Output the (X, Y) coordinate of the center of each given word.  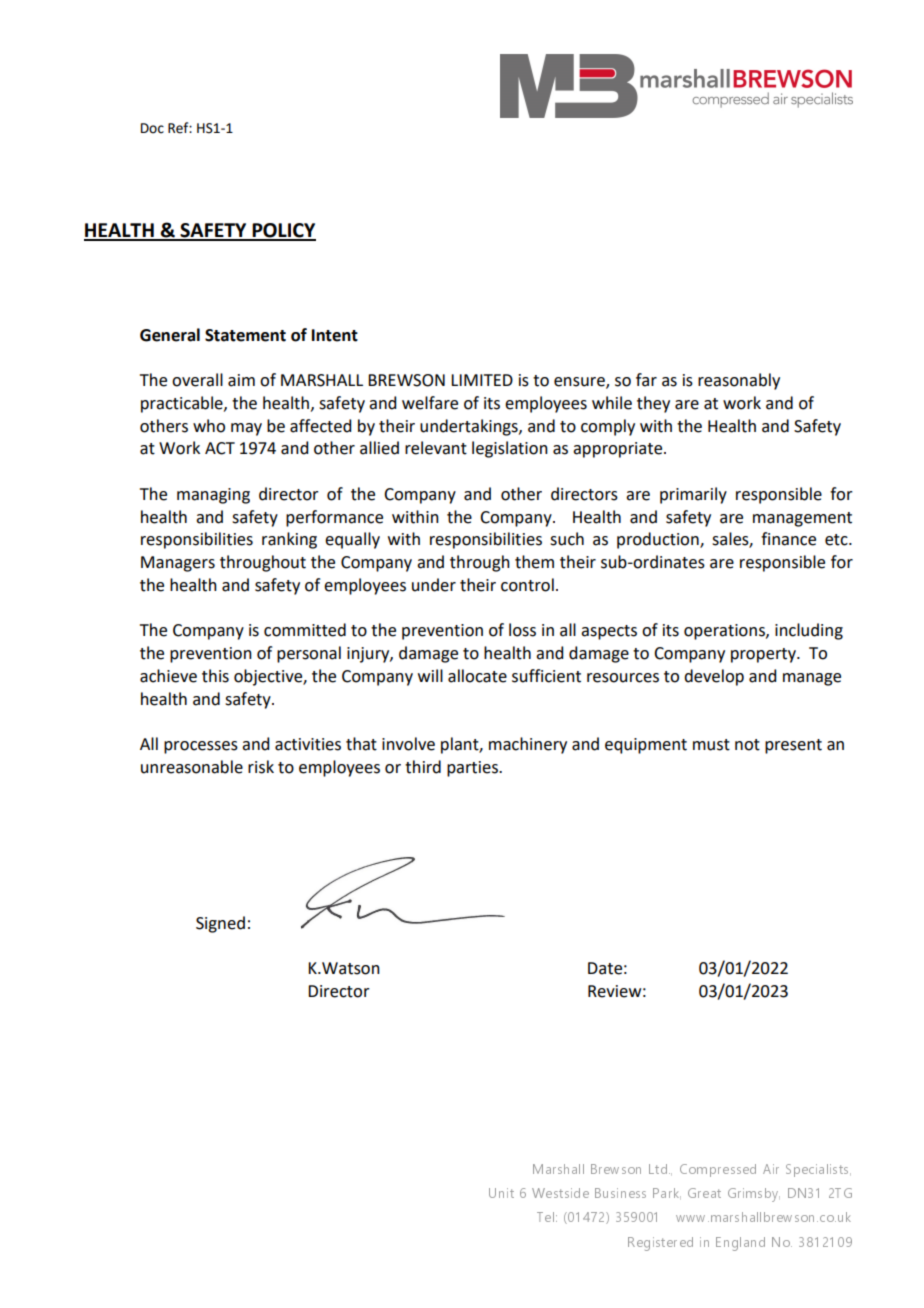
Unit (501, 1193)
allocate (477, 676)
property (764, 655)
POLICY (283, 231)
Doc (152, 128)
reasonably (739, 381)
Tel (545, 1217)
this (215, 676)
